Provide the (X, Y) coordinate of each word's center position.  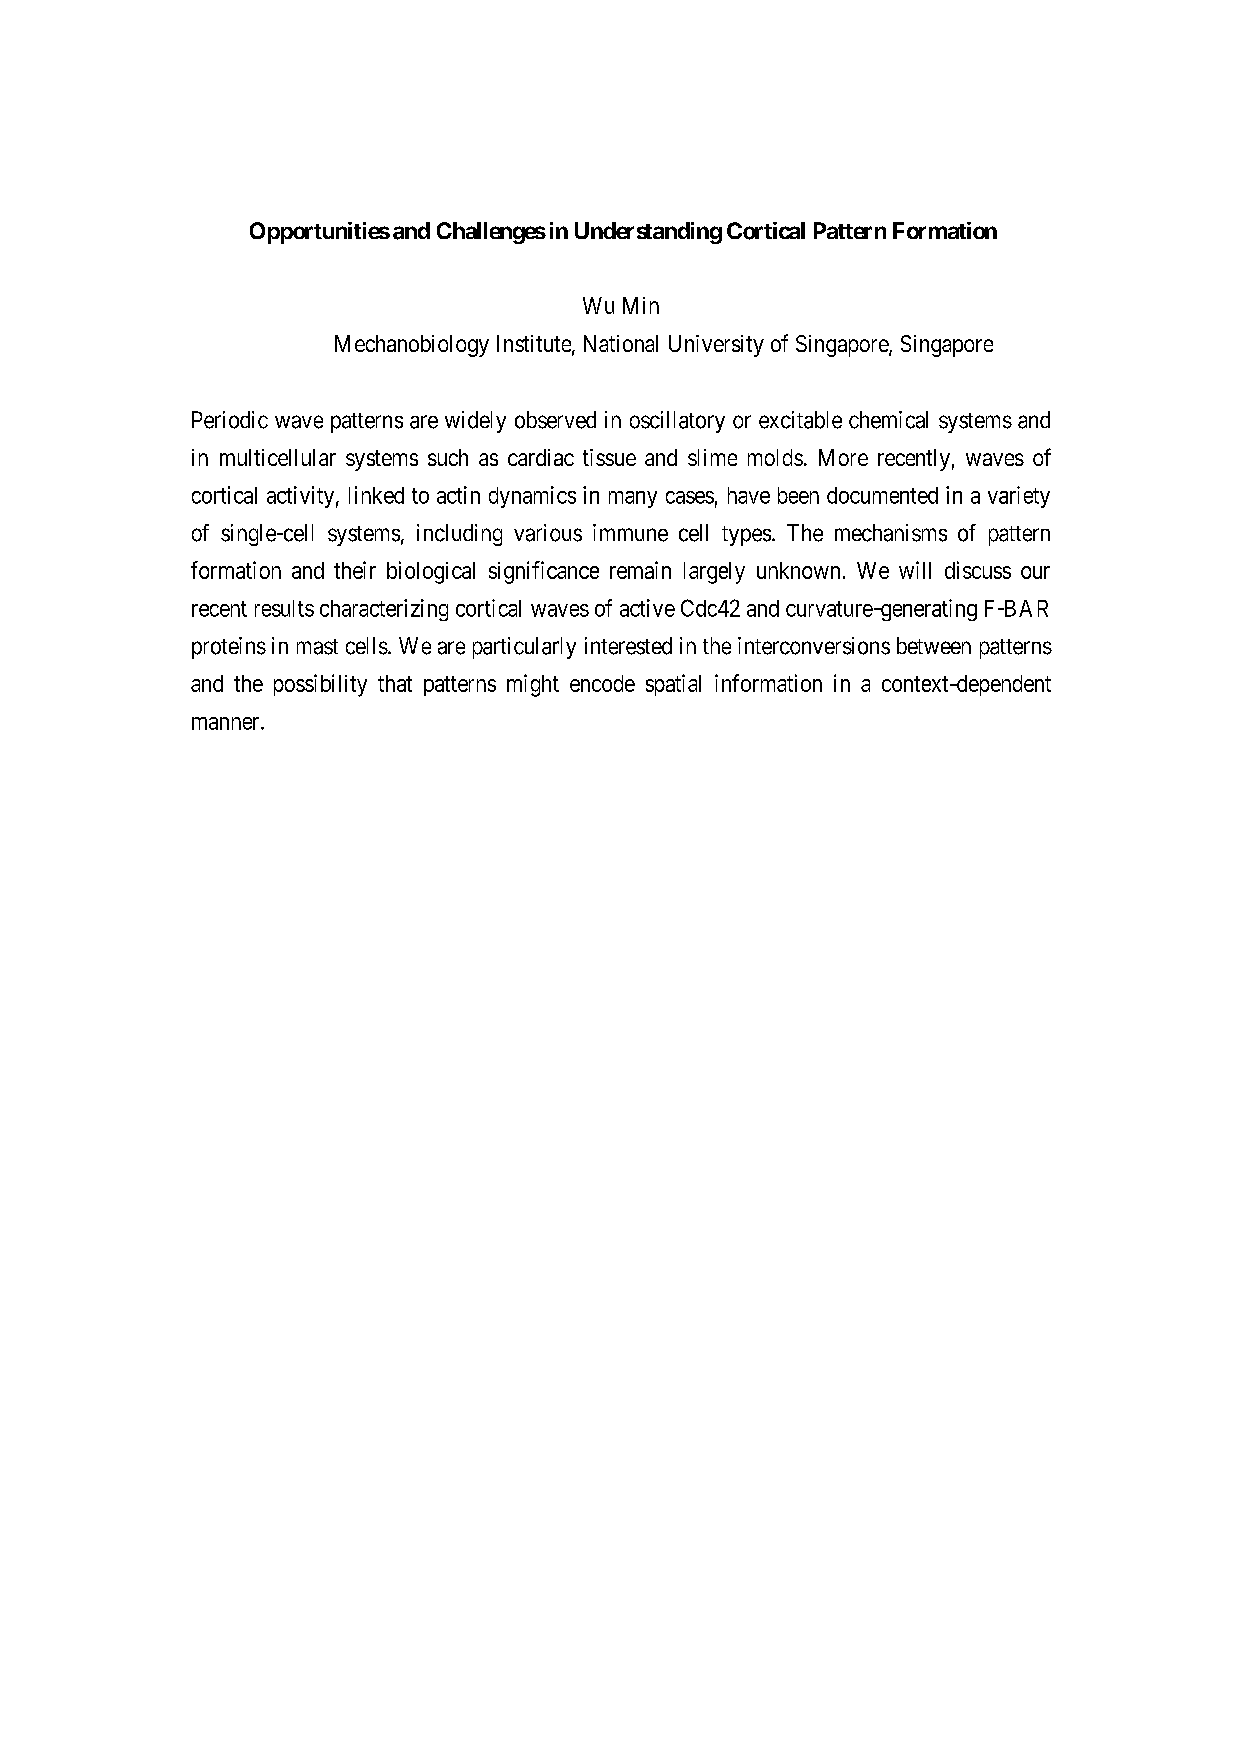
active (647, 608)
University (716, 346)
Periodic (230, 420)
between (934, 645)
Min (641, 305)
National (621, 343)
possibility (320, 685)
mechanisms (891, 533)
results (284, 608)
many (633, 499)
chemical (888, 420)
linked (376, 495)
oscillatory (677, 422)
